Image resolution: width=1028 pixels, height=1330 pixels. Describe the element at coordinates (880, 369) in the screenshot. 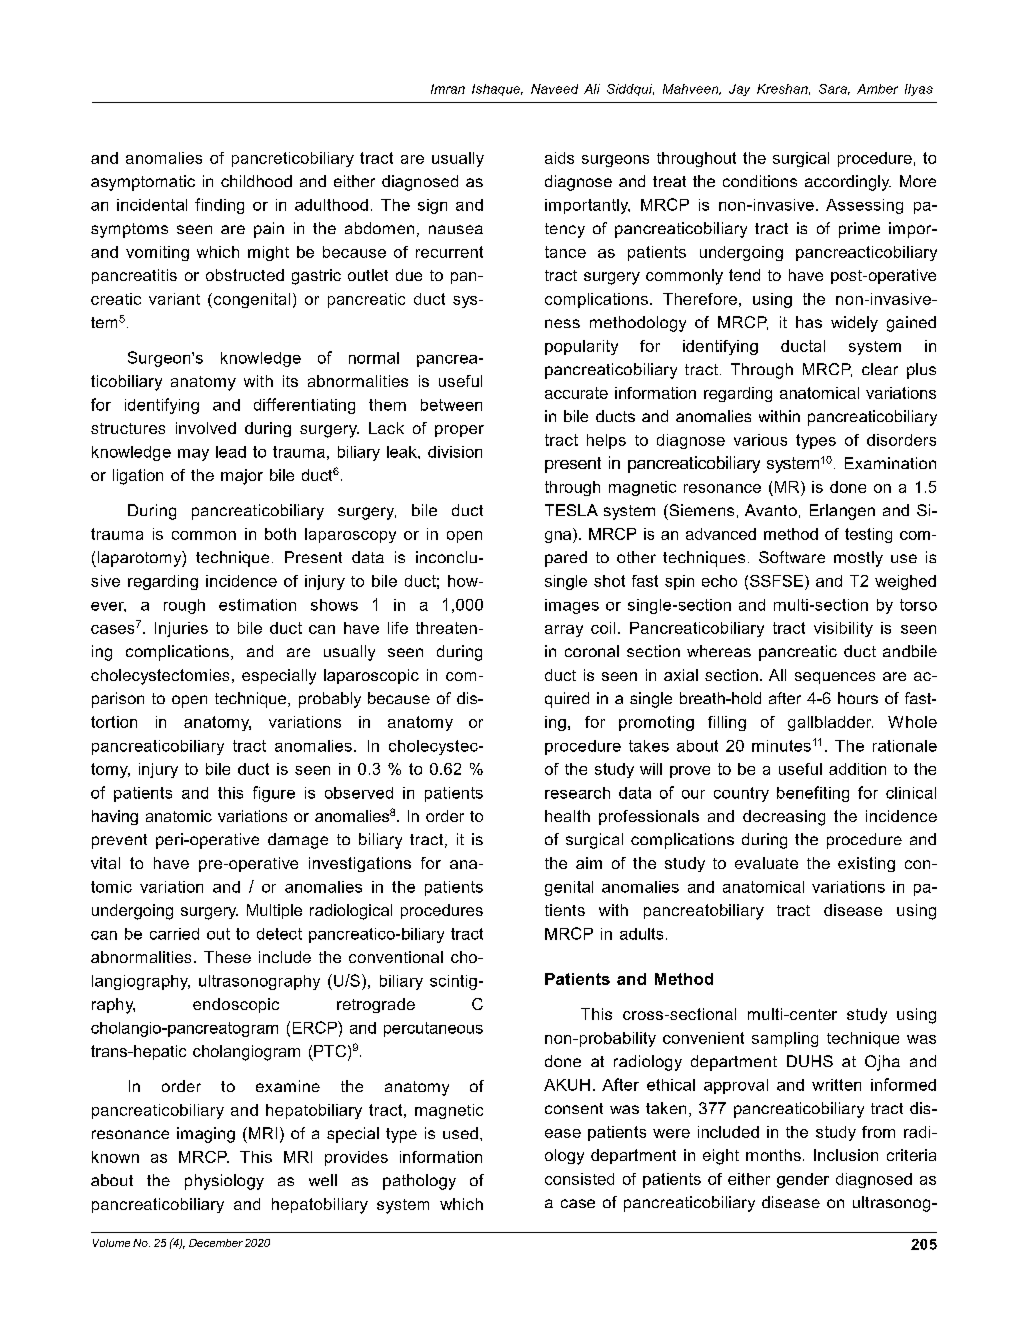

I see `clear` at that location.
